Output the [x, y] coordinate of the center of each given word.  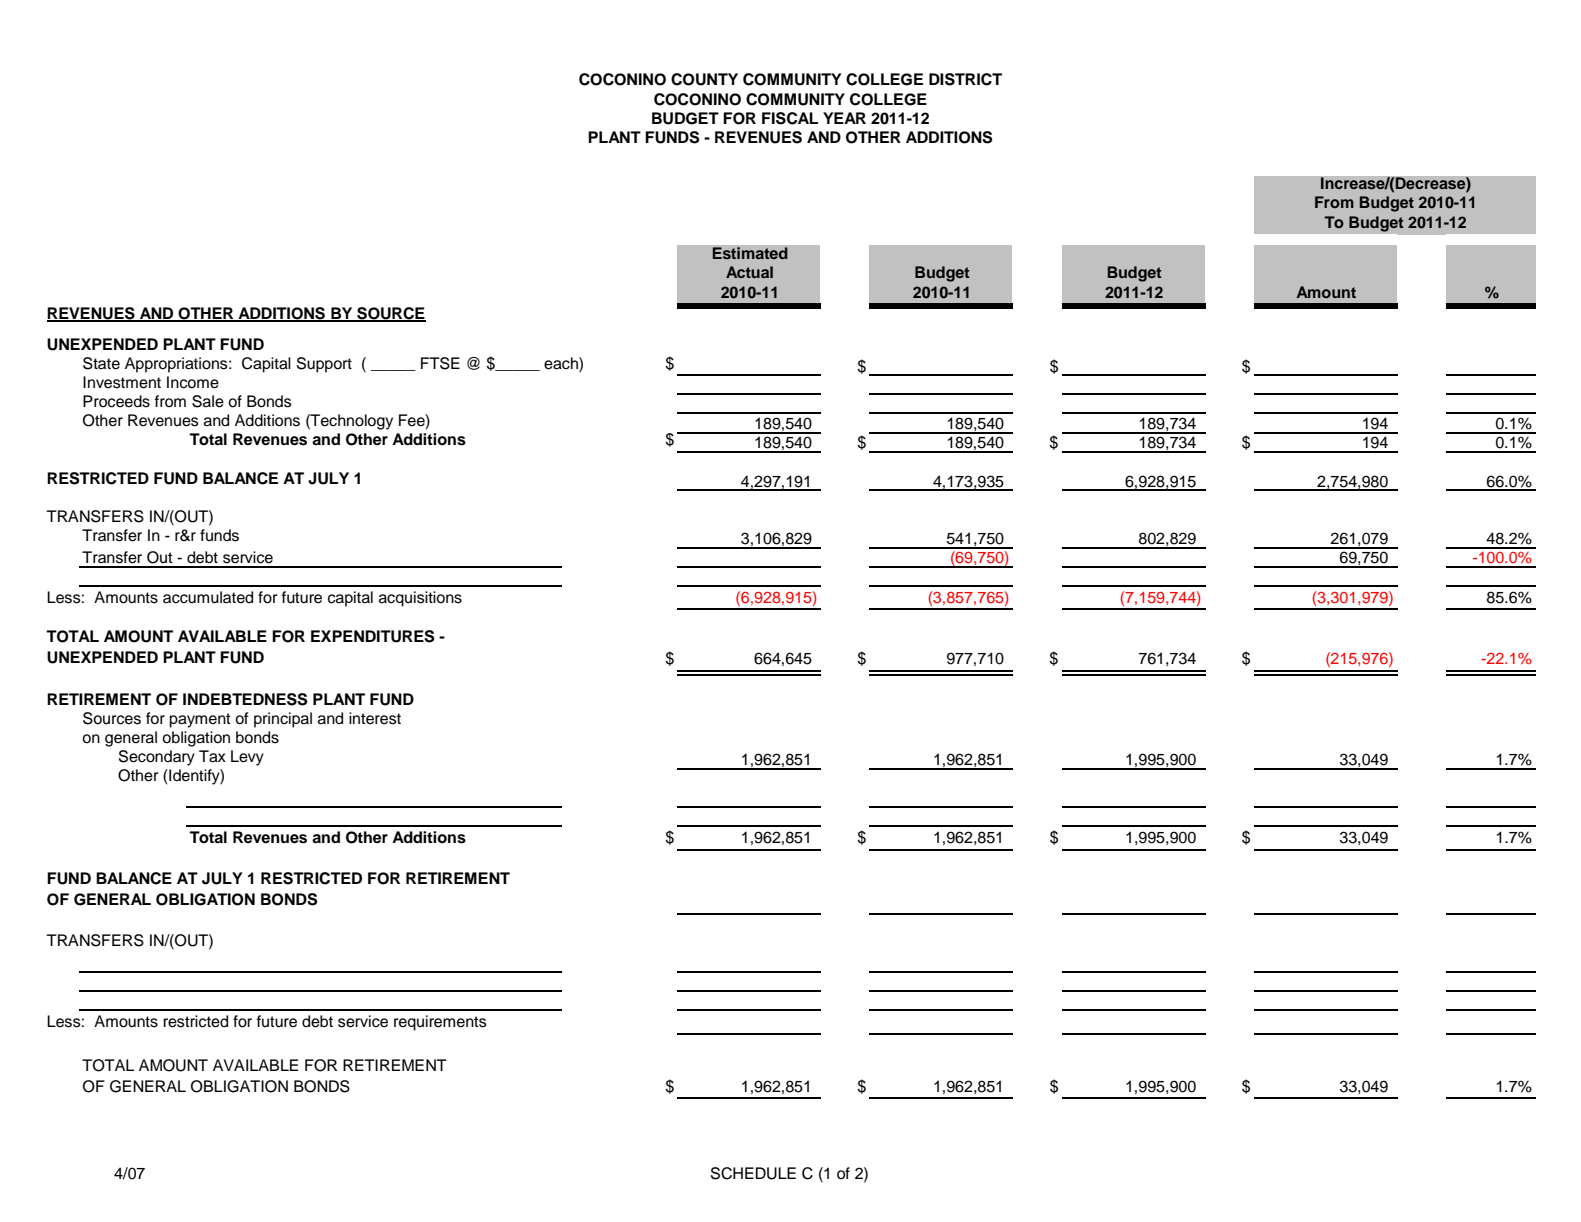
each [562, 363]
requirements [440, 1023]
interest [375, 718]
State [101, 363]
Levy [247, 758]
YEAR [844, 118]
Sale [208, 401]
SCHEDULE [753, 1173]
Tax [212, 756]
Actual [749, 272]
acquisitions [420, 599]
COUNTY [704, 79]
